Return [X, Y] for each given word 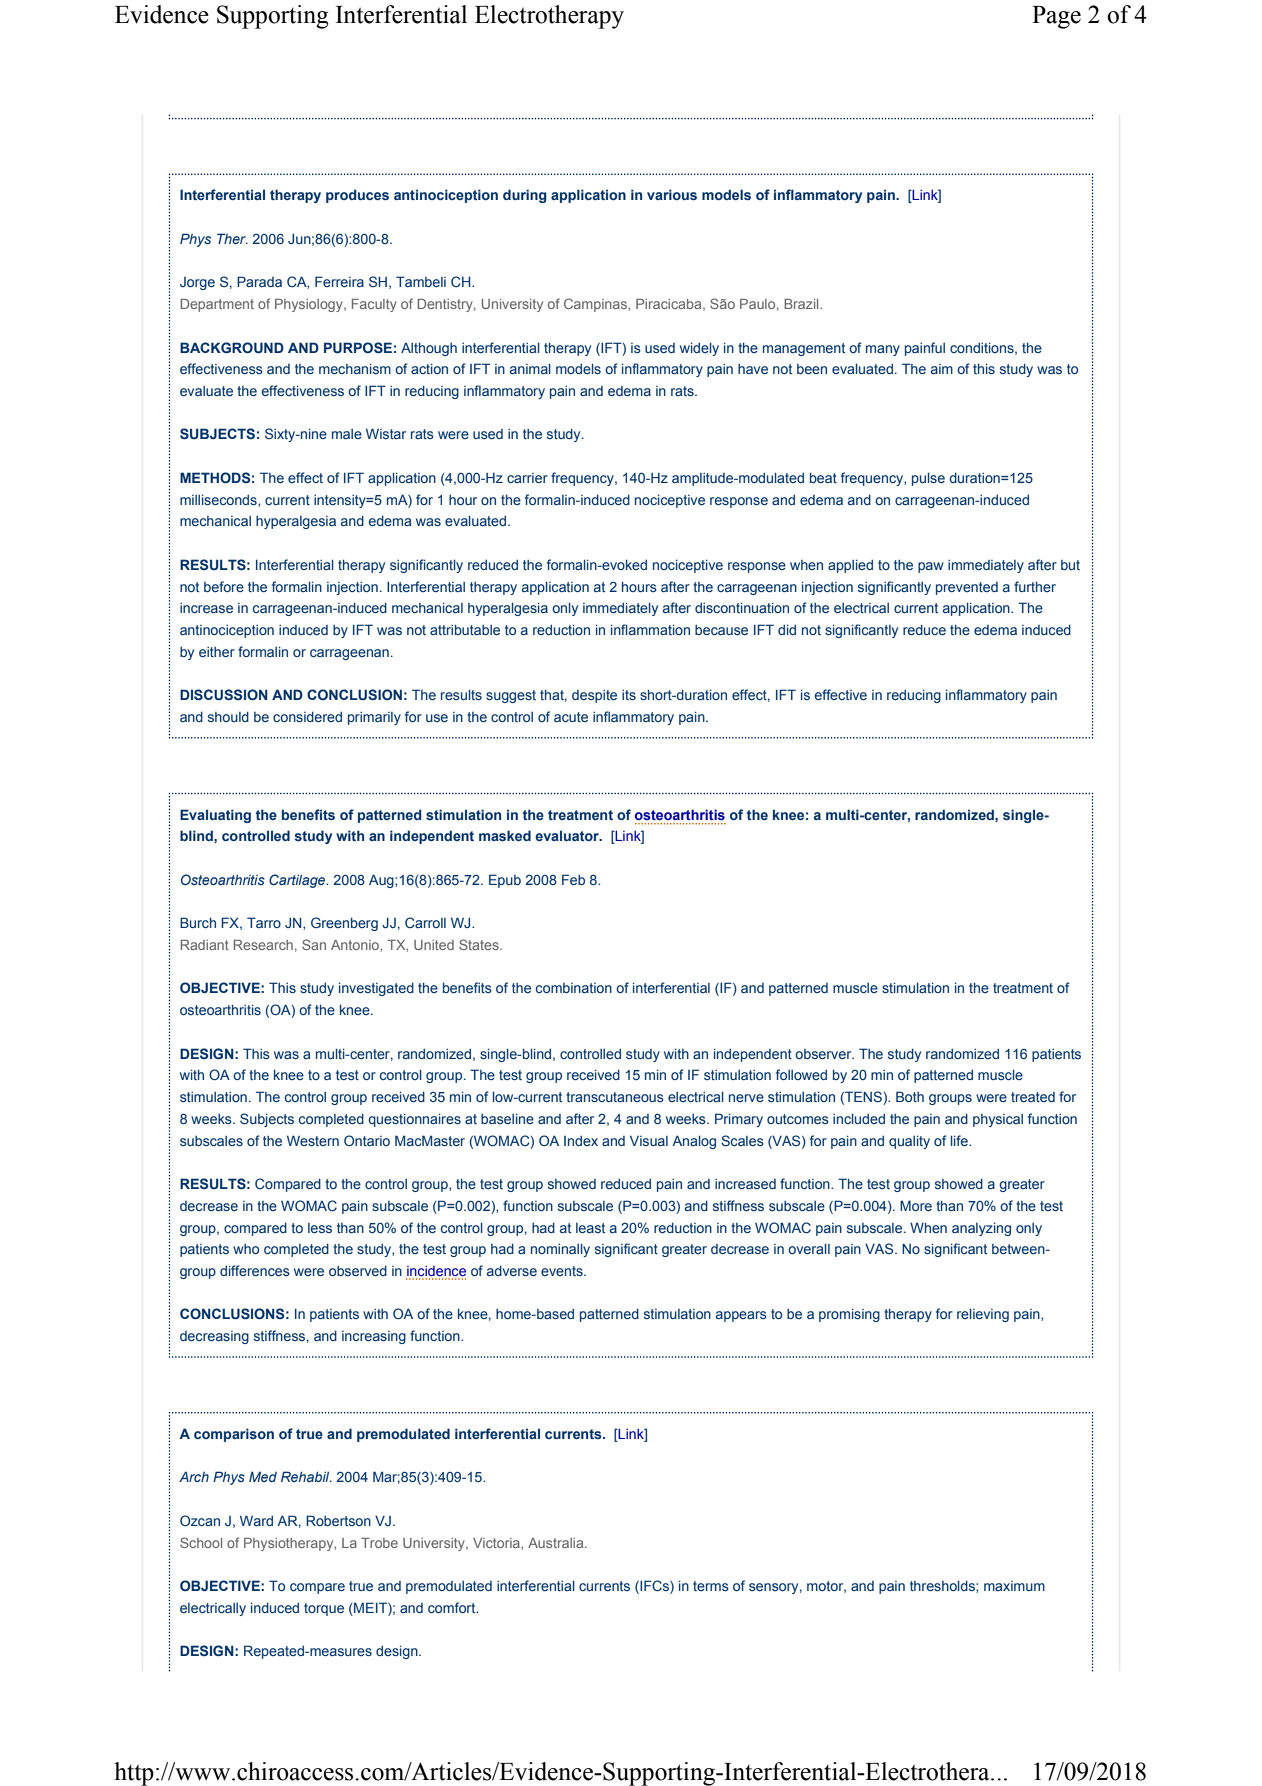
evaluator [568, 835]
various [672, 194]
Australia [557, 1543]
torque [324, 1609]
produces [357, 196]
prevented [967, 588]
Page [1056, 17]
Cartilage [298, 881]
